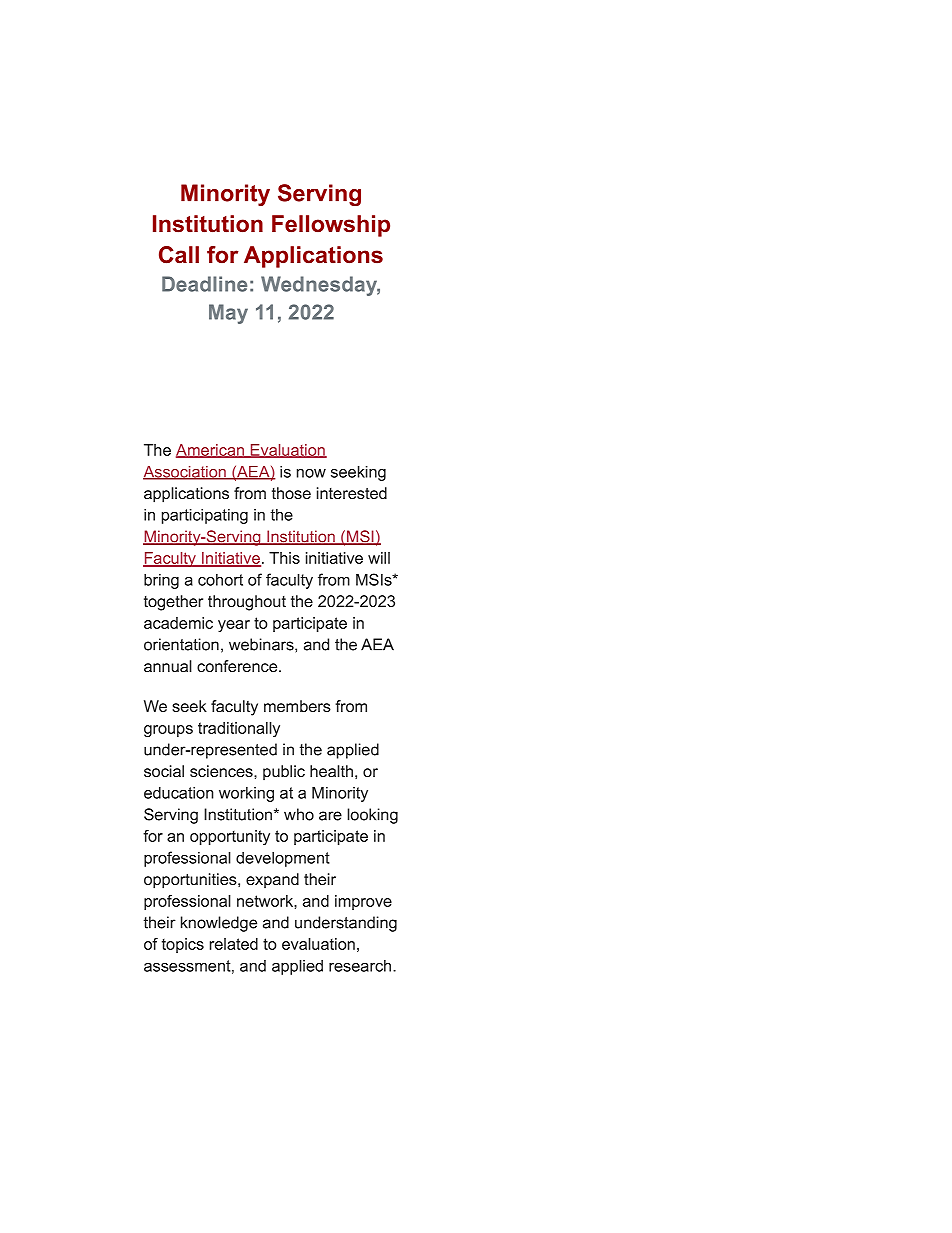  Describe the element at coordinates (379, 558) in the screenshot. I see `will` at that location.
